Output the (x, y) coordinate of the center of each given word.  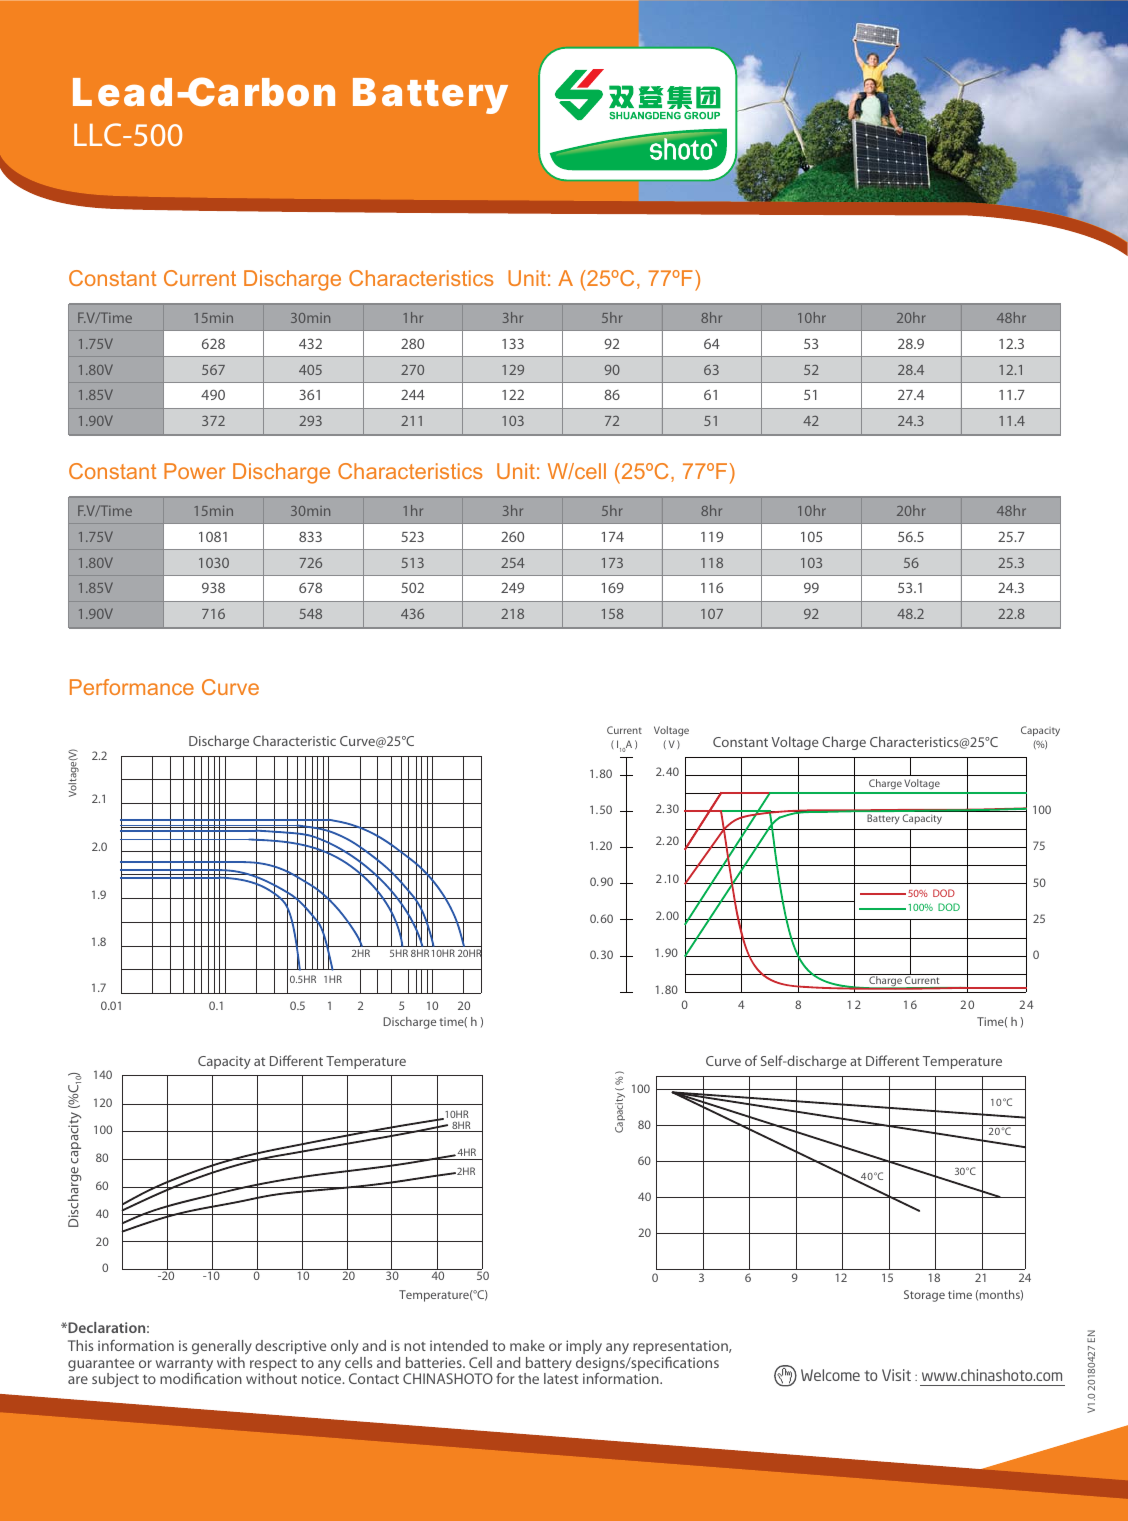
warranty (184, 1366)
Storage (924, 1296)
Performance (132, 687)
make (527, 1345)
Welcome (830, 1375)
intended (459, 1345)
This (80, 1345)
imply (584, 1349)
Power (195, 471)
